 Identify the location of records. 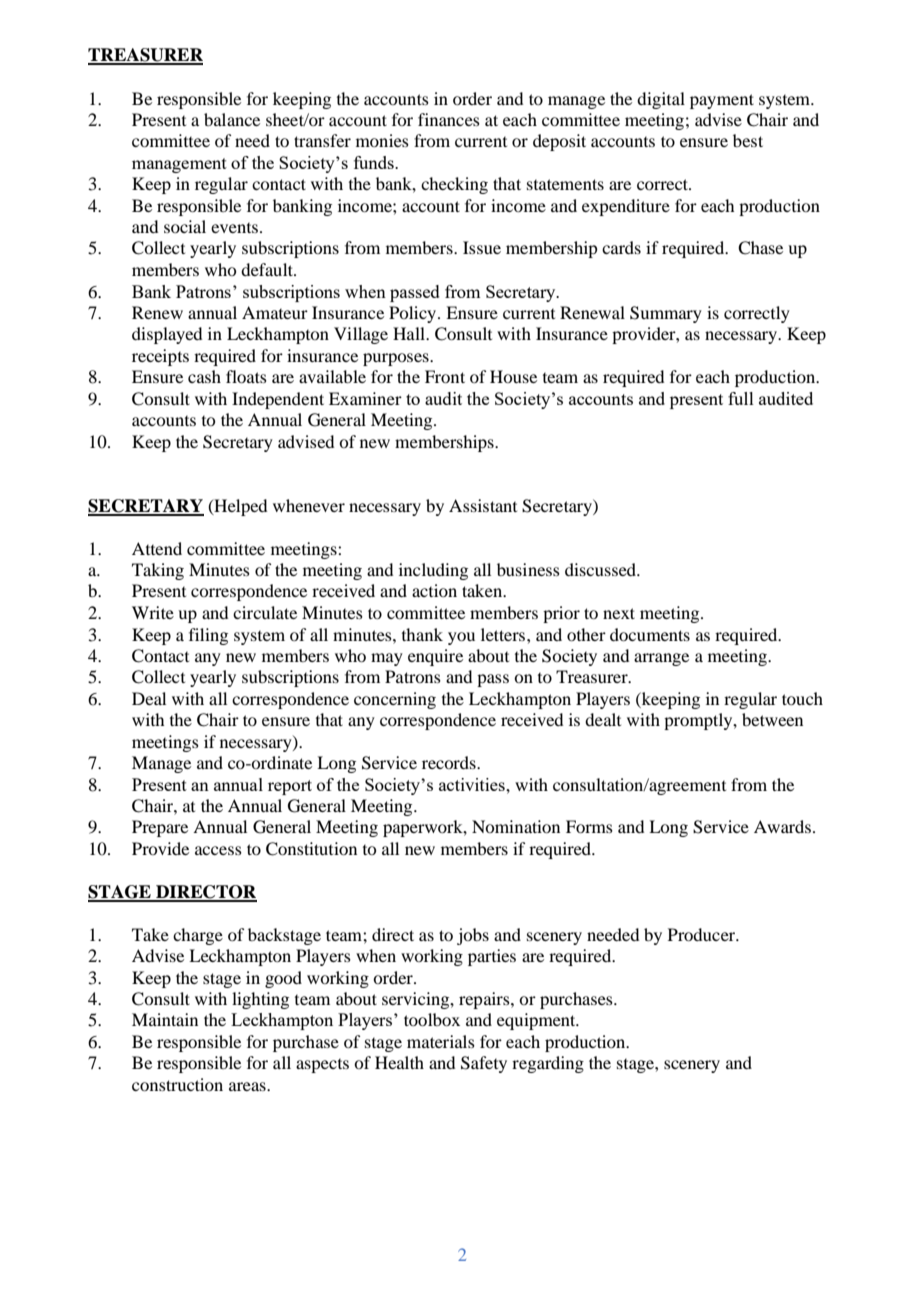
(450, 762).
